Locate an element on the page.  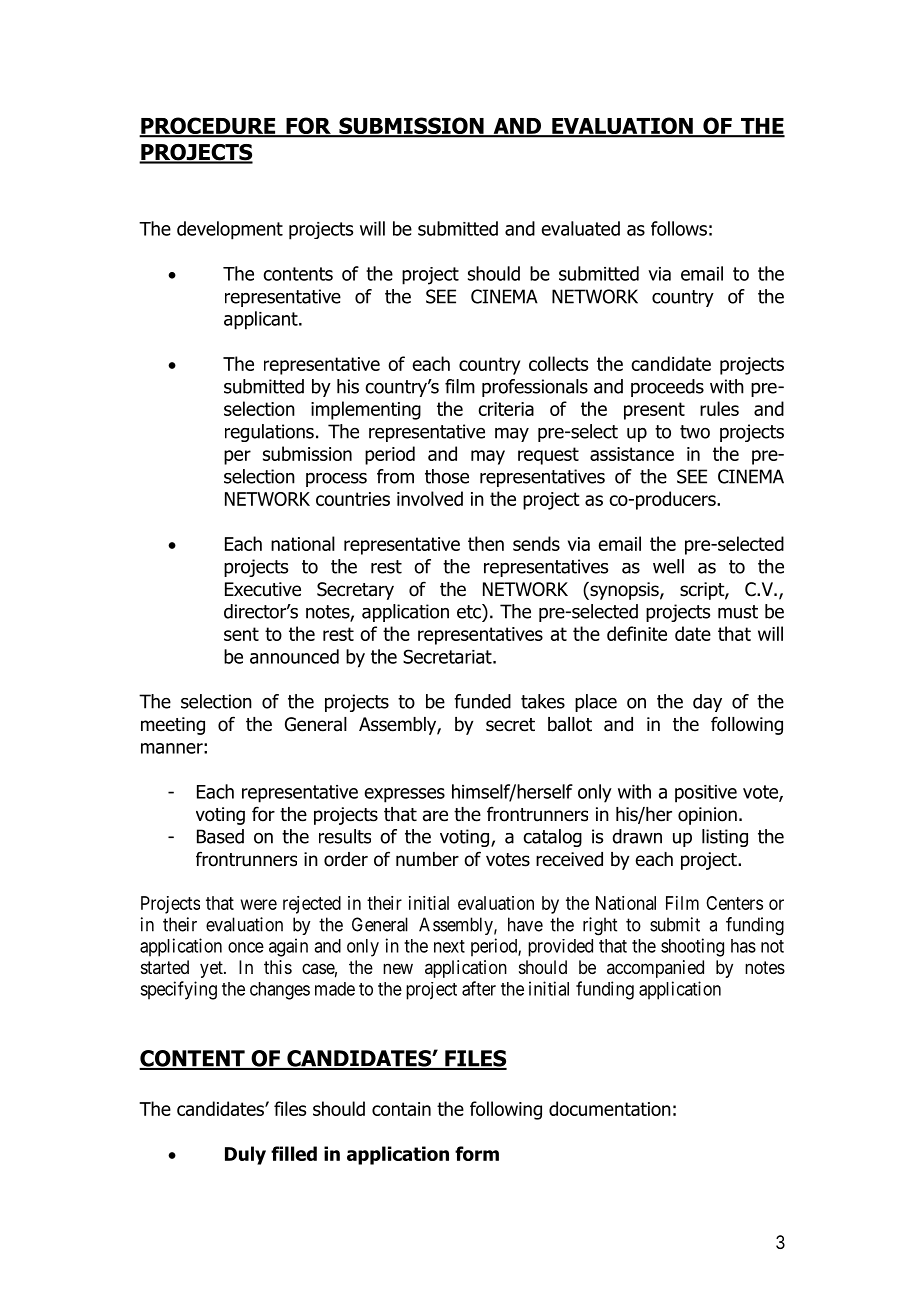
follows is located at coordinates (679, 228).
